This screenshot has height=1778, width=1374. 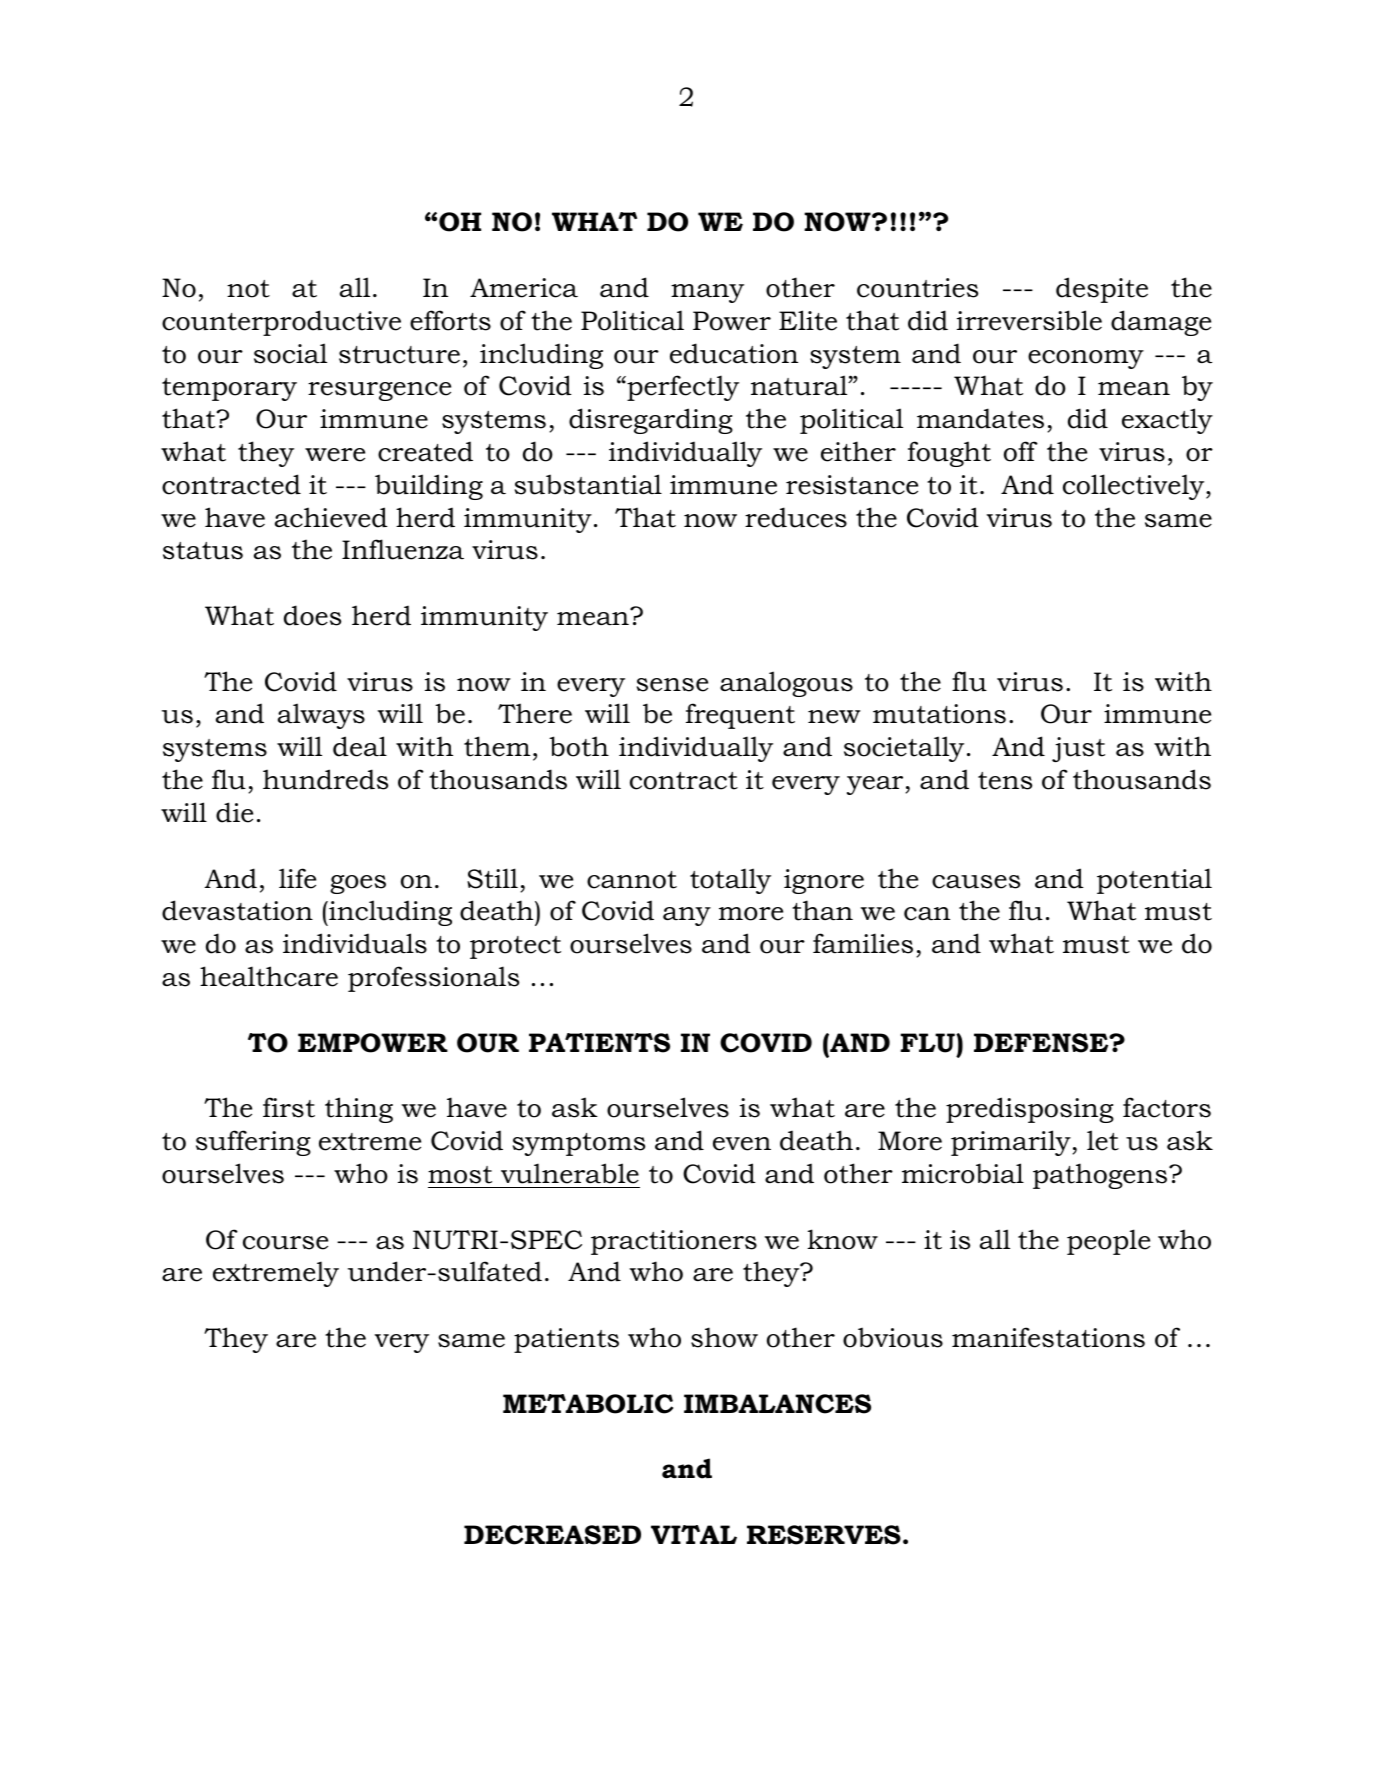 I want to click on sense, so click(x=672, y=685).
